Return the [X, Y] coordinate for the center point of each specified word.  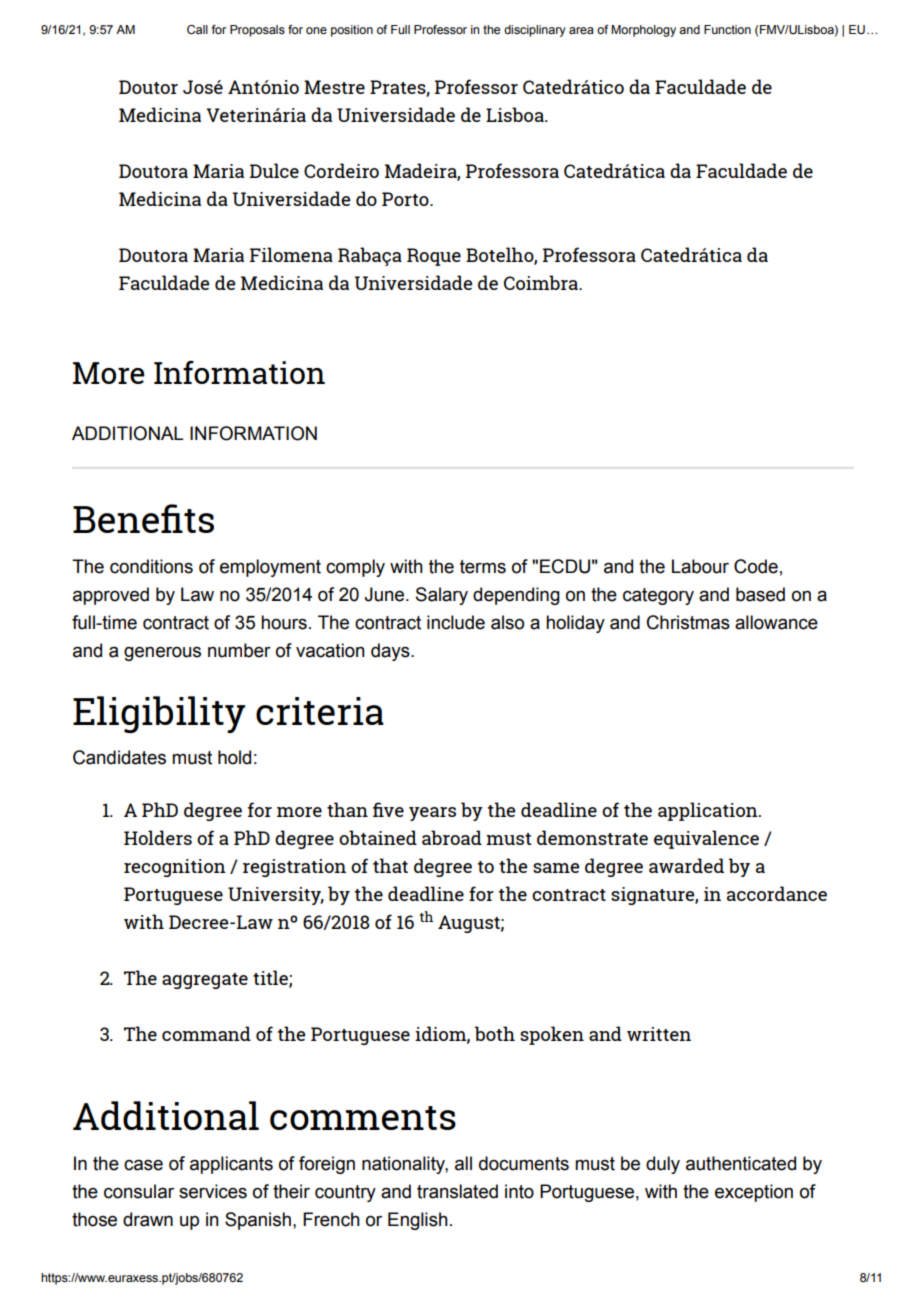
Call [197, 30]
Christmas [688, 622]
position [352, 31]
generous [162, 653]
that [390, 865]
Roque [434, 257]
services [213, 1191]
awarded [686, 865]
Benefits [143, 518]
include [456, 622]
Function [727, 29]
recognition [175, 868]
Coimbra [542, 282]
